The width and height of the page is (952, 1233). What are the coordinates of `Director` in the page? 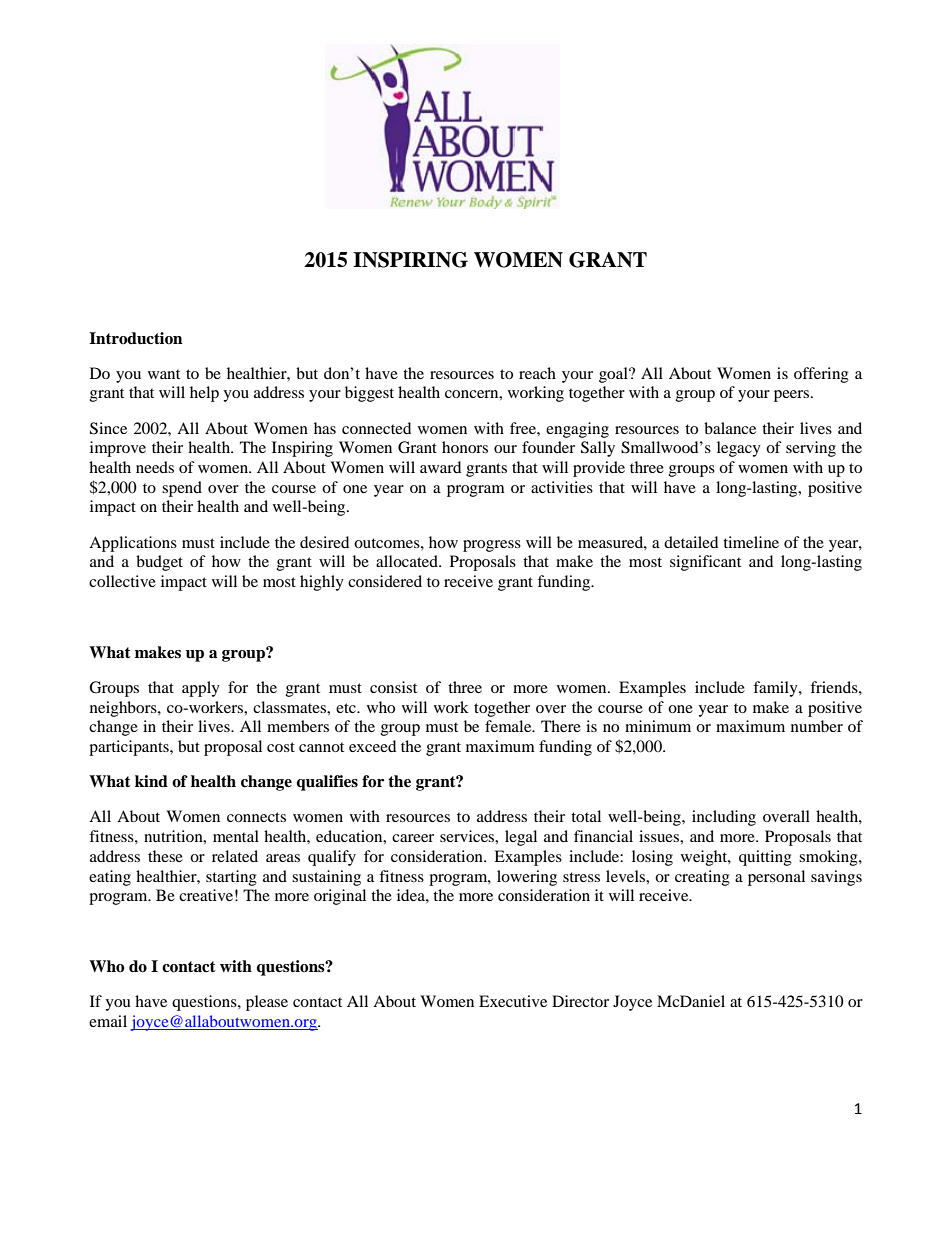 It's located at (580, 1001).
